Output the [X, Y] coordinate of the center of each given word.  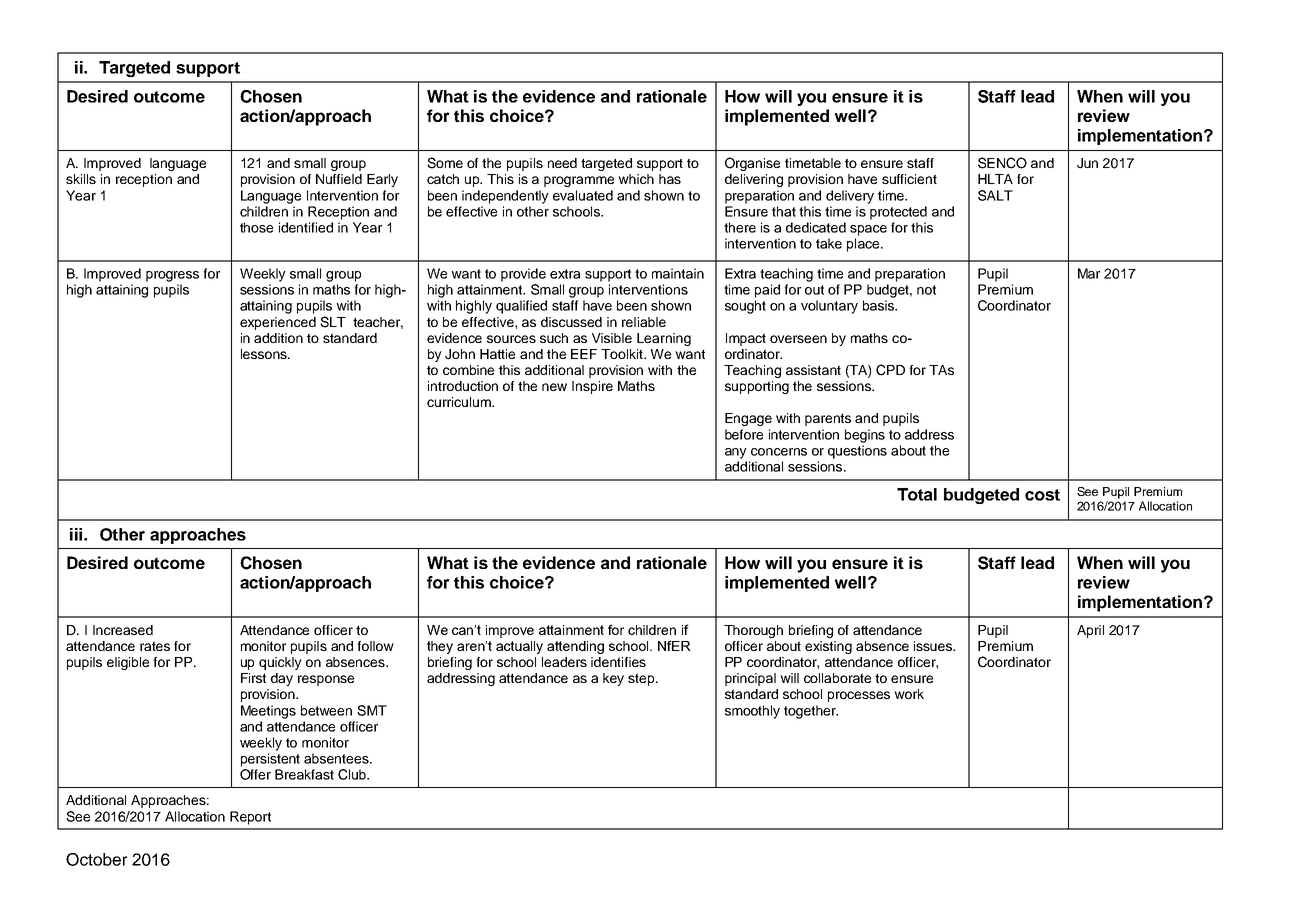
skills [81, 179]
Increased [123, 630]
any [736, 453]
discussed [571, 322]
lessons [265, 354]
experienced [278, 323]
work [909, 694]
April [1090, 631]
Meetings [268, 712]
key [613, 679]
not [926, 290]
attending [575, 647]
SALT [995, 195]
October [96, 859]
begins [865, 436]
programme [579, 181]
